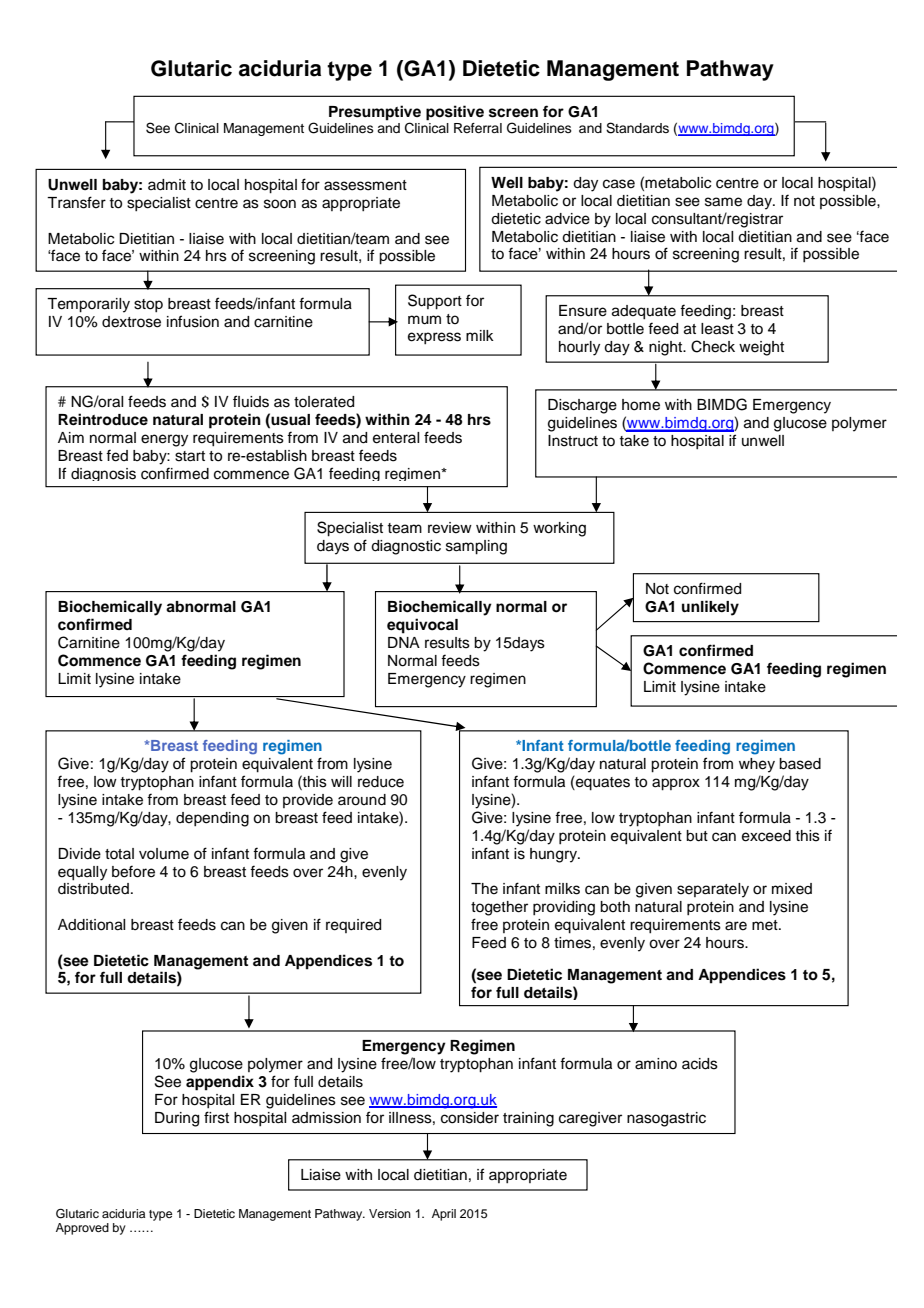  Describe the element at coordinates (710, 608) in the image. I see `unlikely` at that location.
